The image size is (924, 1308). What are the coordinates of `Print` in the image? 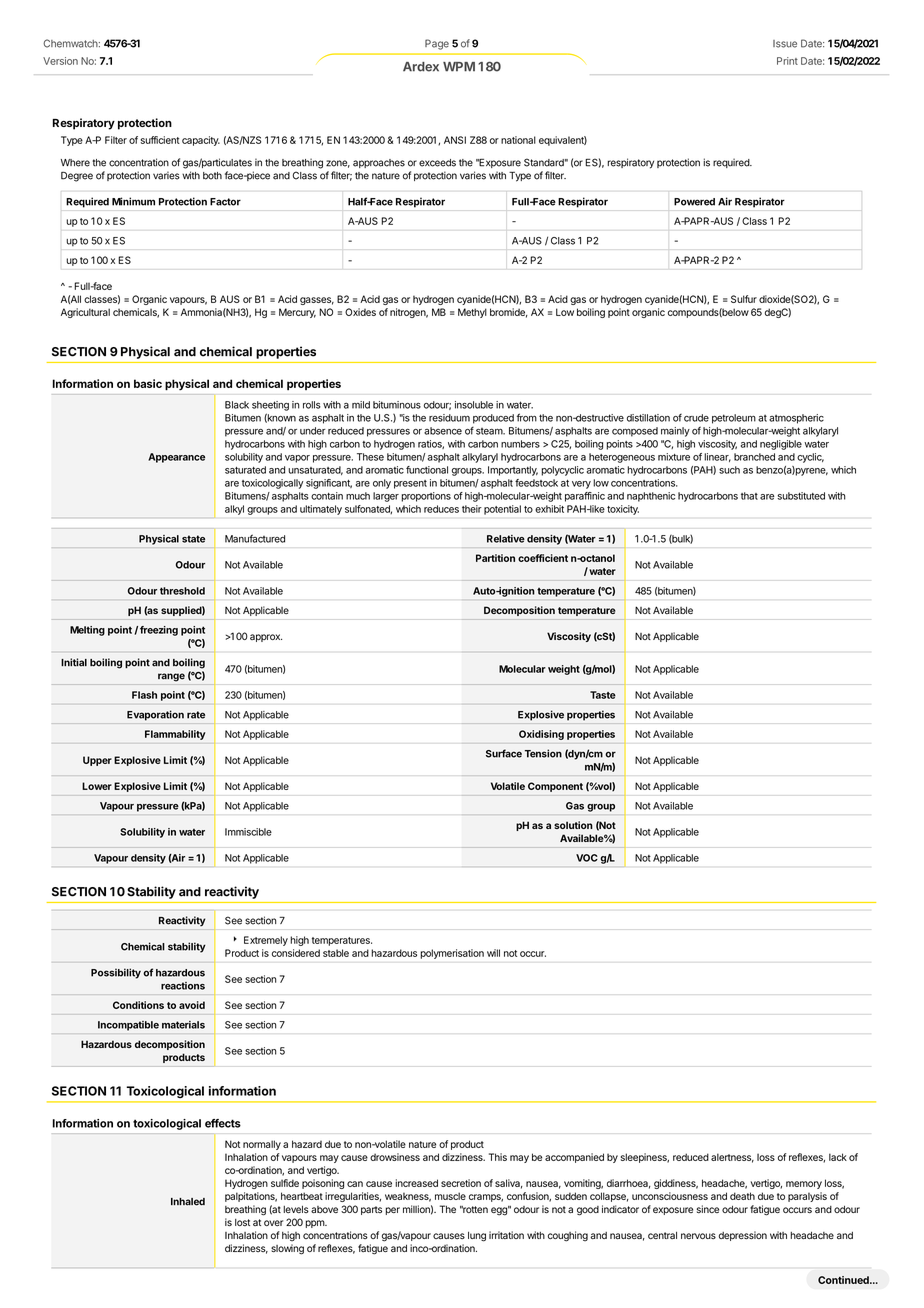 It's located at (787, 61).
